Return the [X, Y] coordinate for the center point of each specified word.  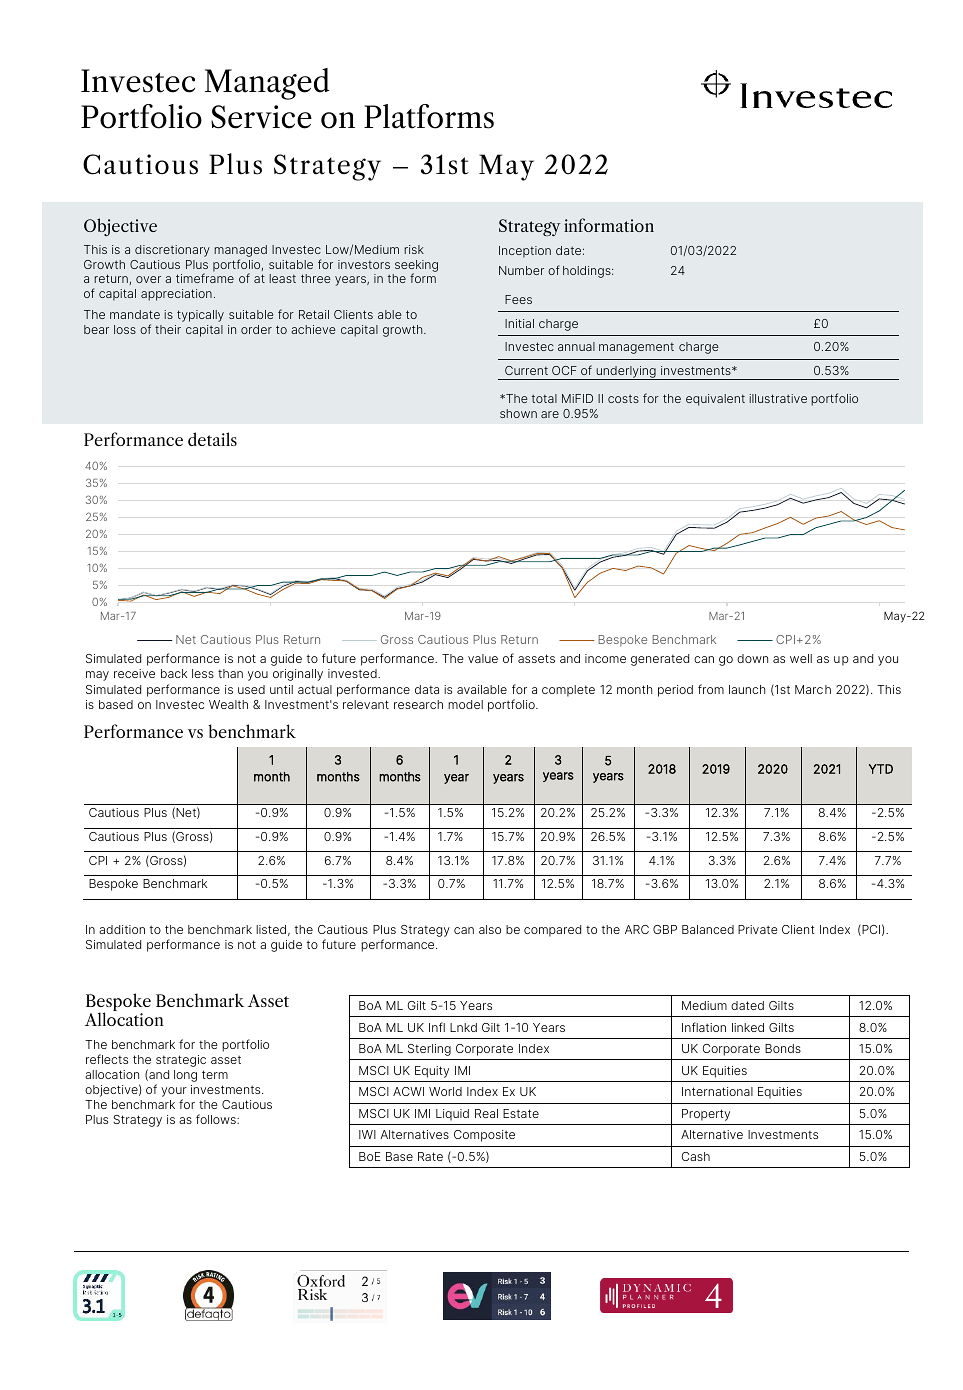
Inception [525, 252]
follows [217, 1119]
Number [521, 270]
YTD [881, 769]
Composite [484, 1136]
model [465, 704]
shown [518, 413]
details [212, 439]
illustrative [778, 398]
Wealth [228, 704]
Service [261, 117]
